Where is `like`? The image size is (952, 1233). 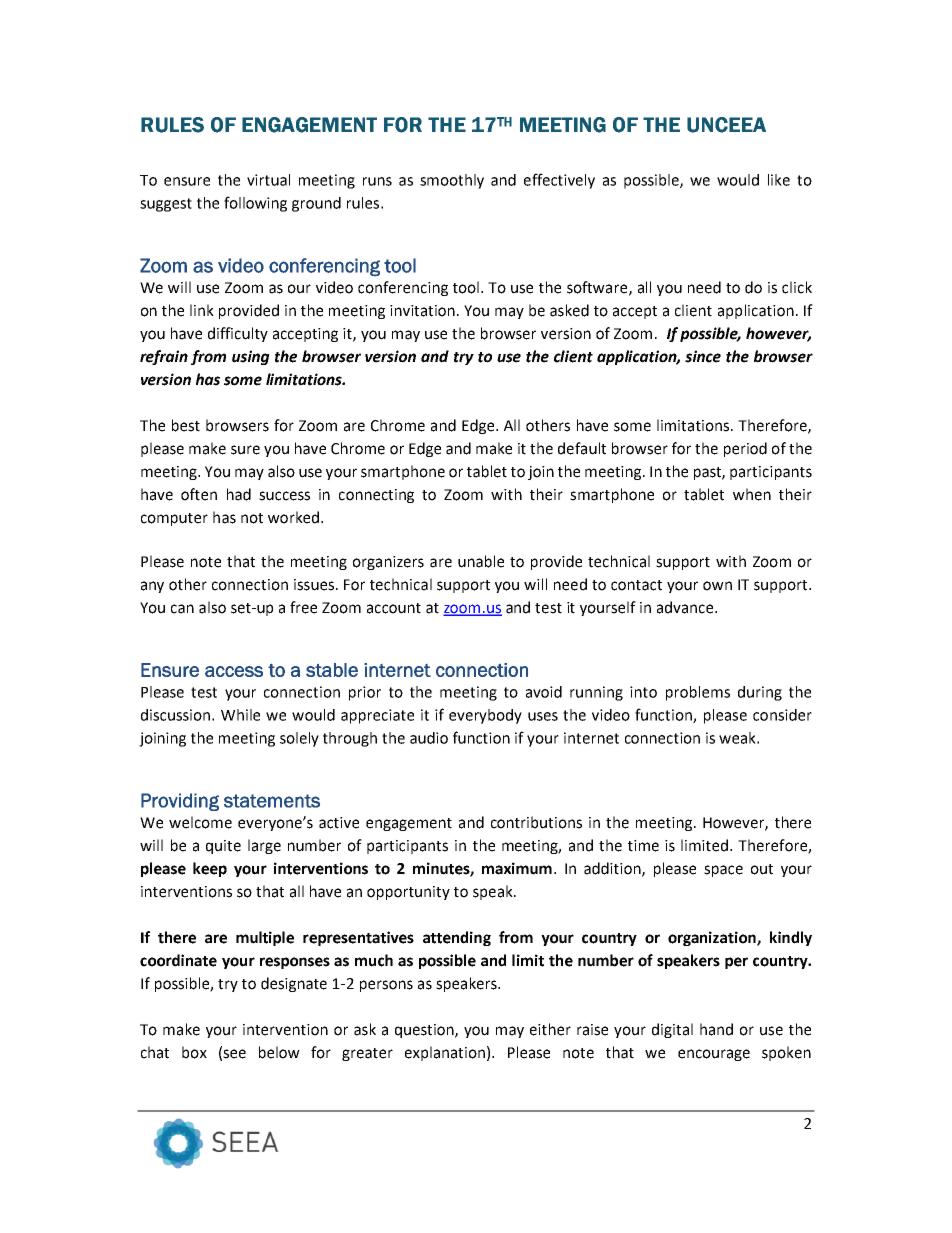 like is located at coordinates (779, 180).
